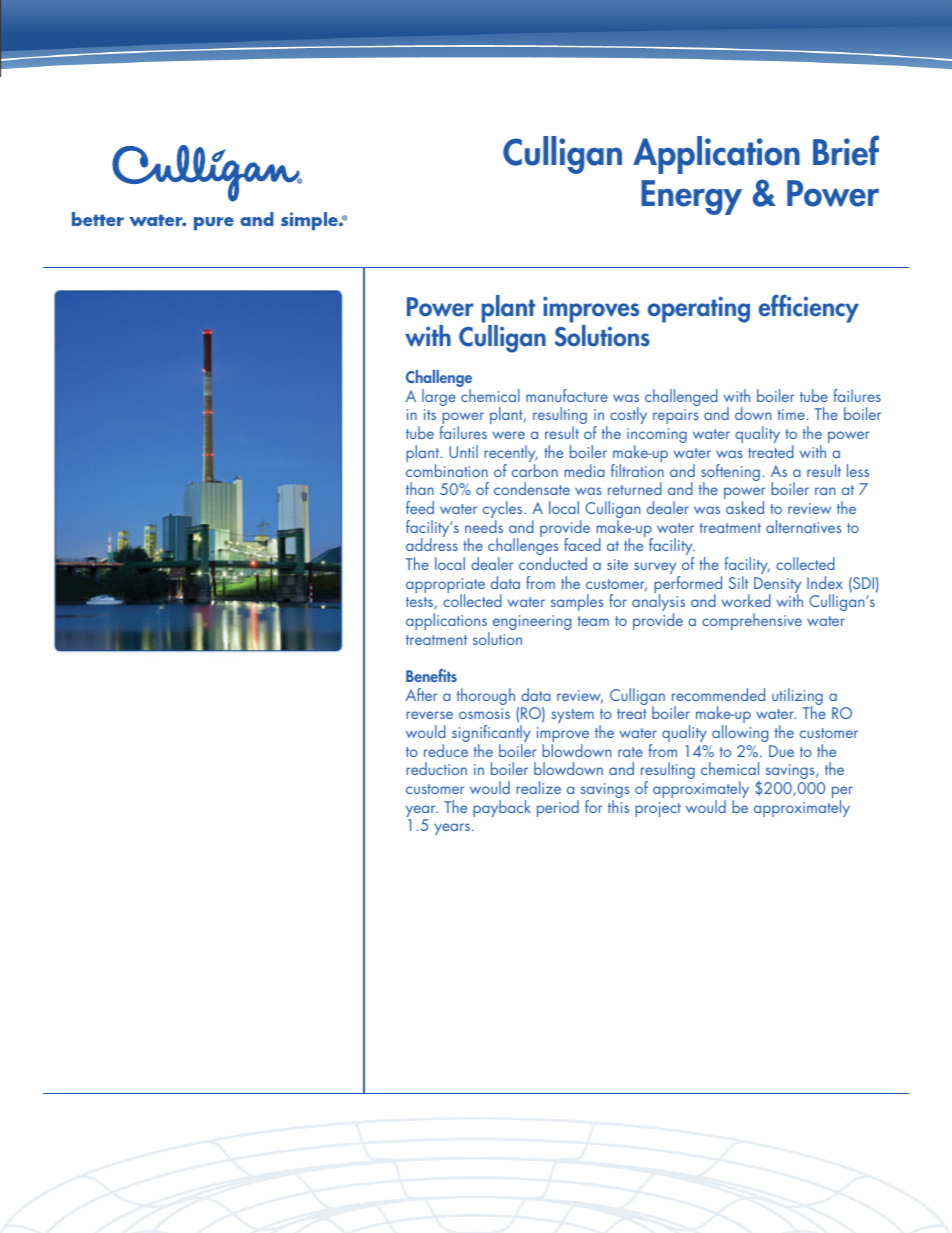 Image resolution: width=952 pixels, height=1233 pixels. What do you see at coordinates (502, 808) in the page?
I see `payback` at bounding box center [502, 808].
